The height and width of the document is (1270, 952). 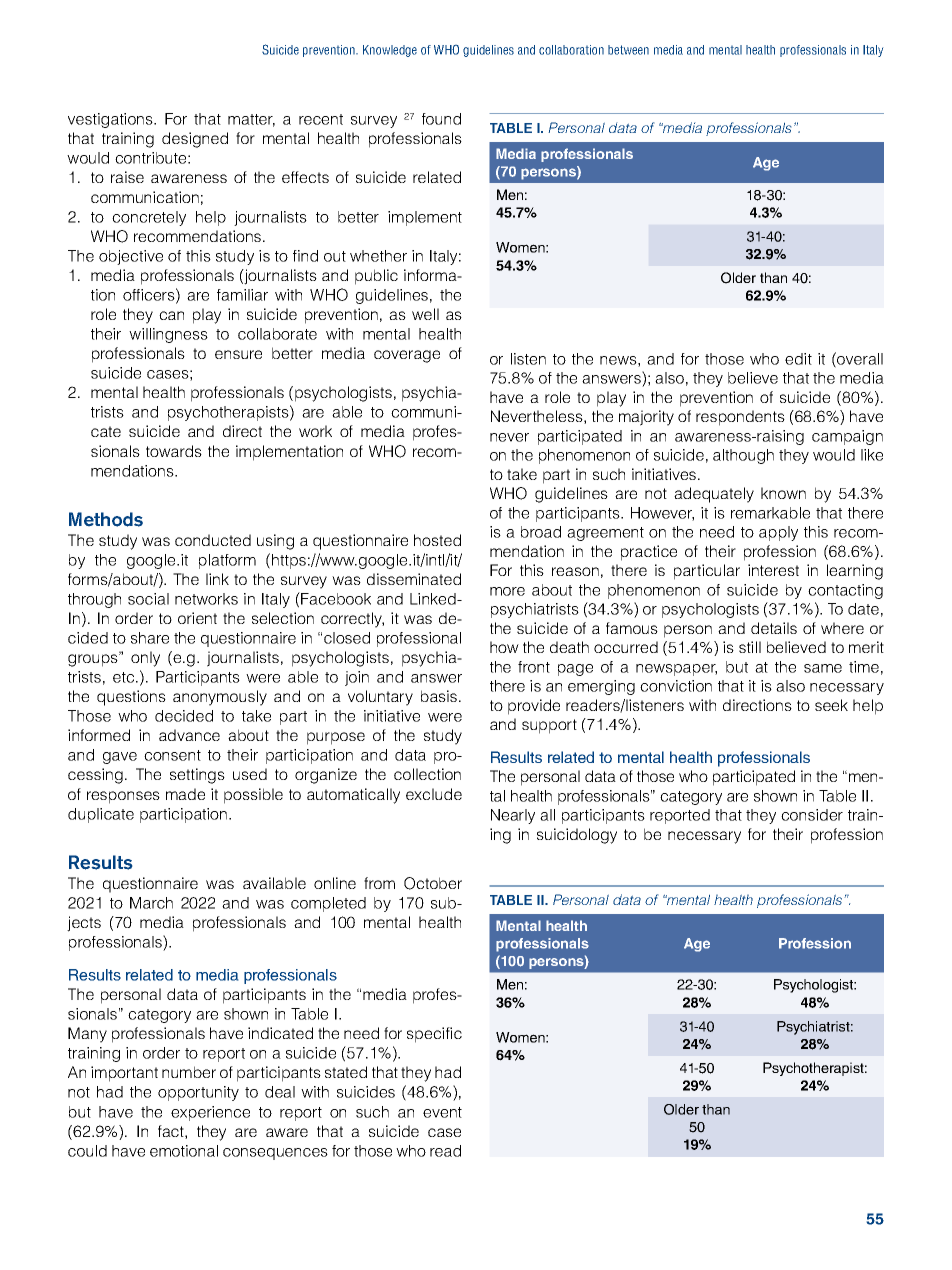 What do you see at coordinates (441, 119) in the document?
I see `found` at bounding box center [441, 119].
